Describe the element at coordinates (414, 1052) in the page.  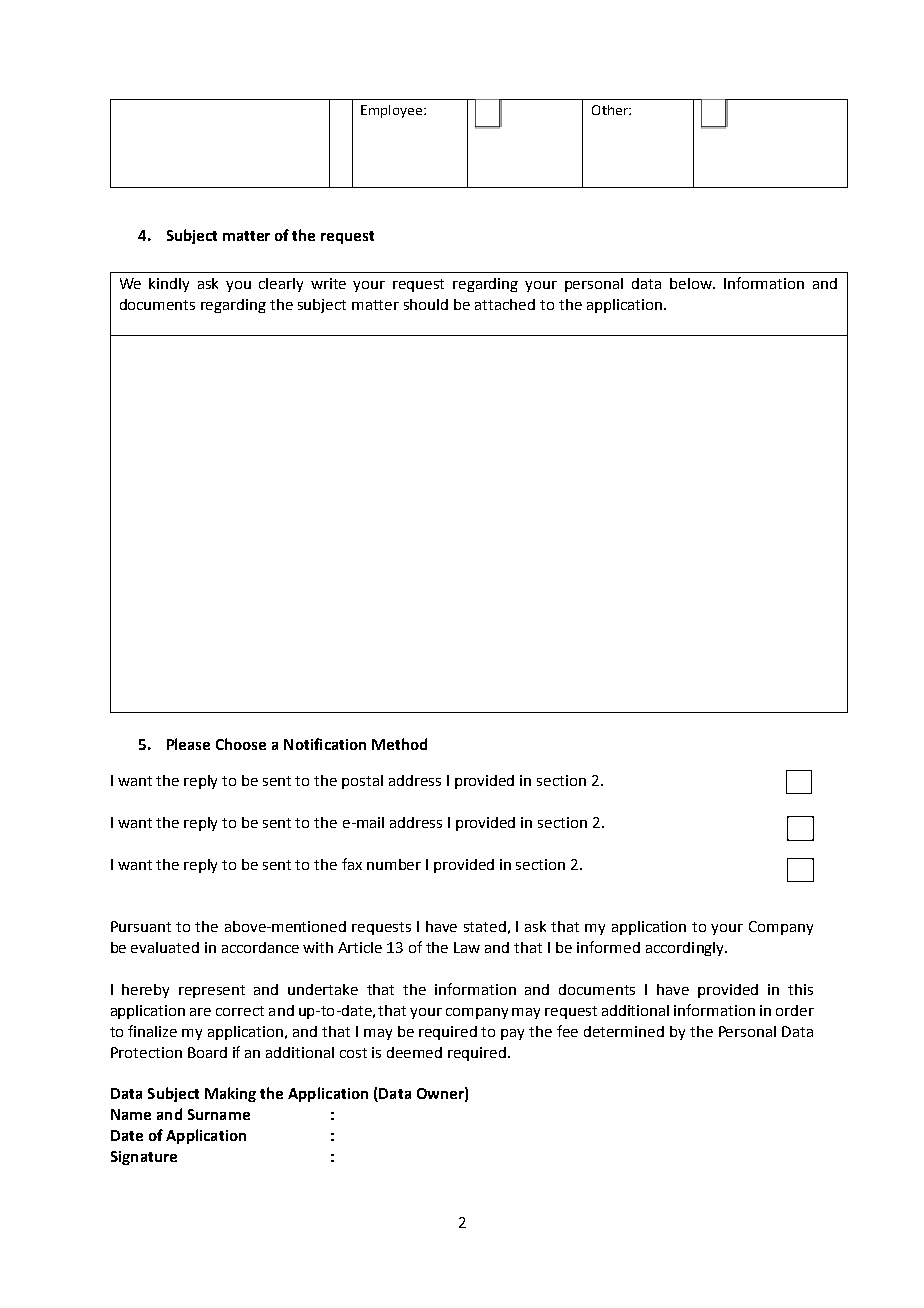
I see `deemed` at that location.
